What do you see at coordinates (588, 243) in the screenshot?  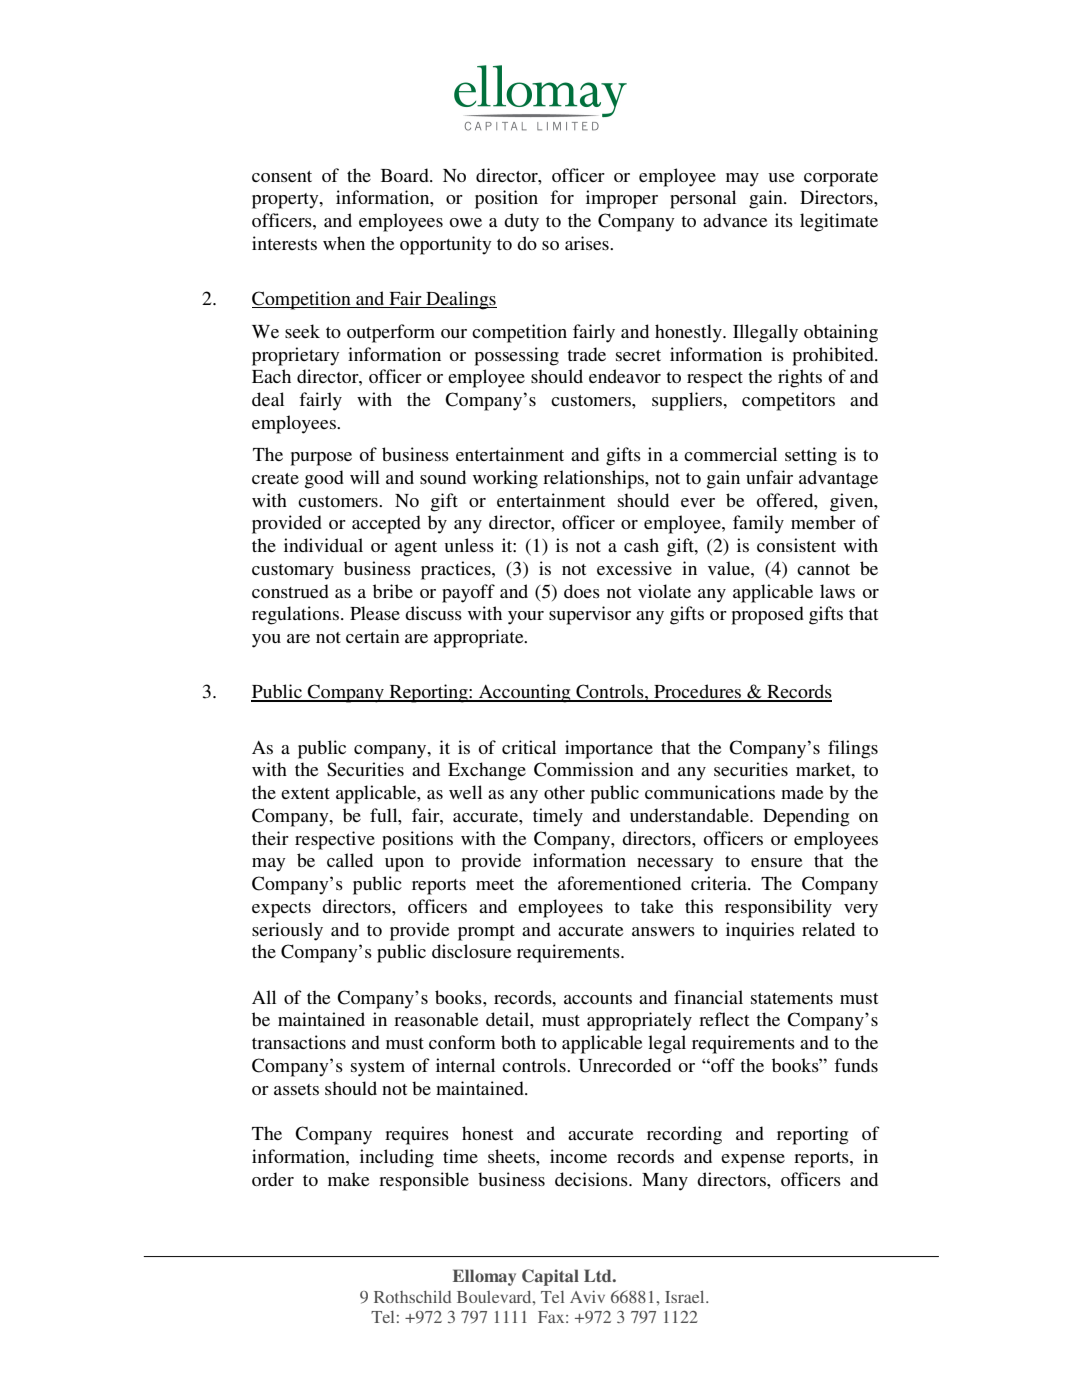 I see `arises` at bounding box center [588, 243].
